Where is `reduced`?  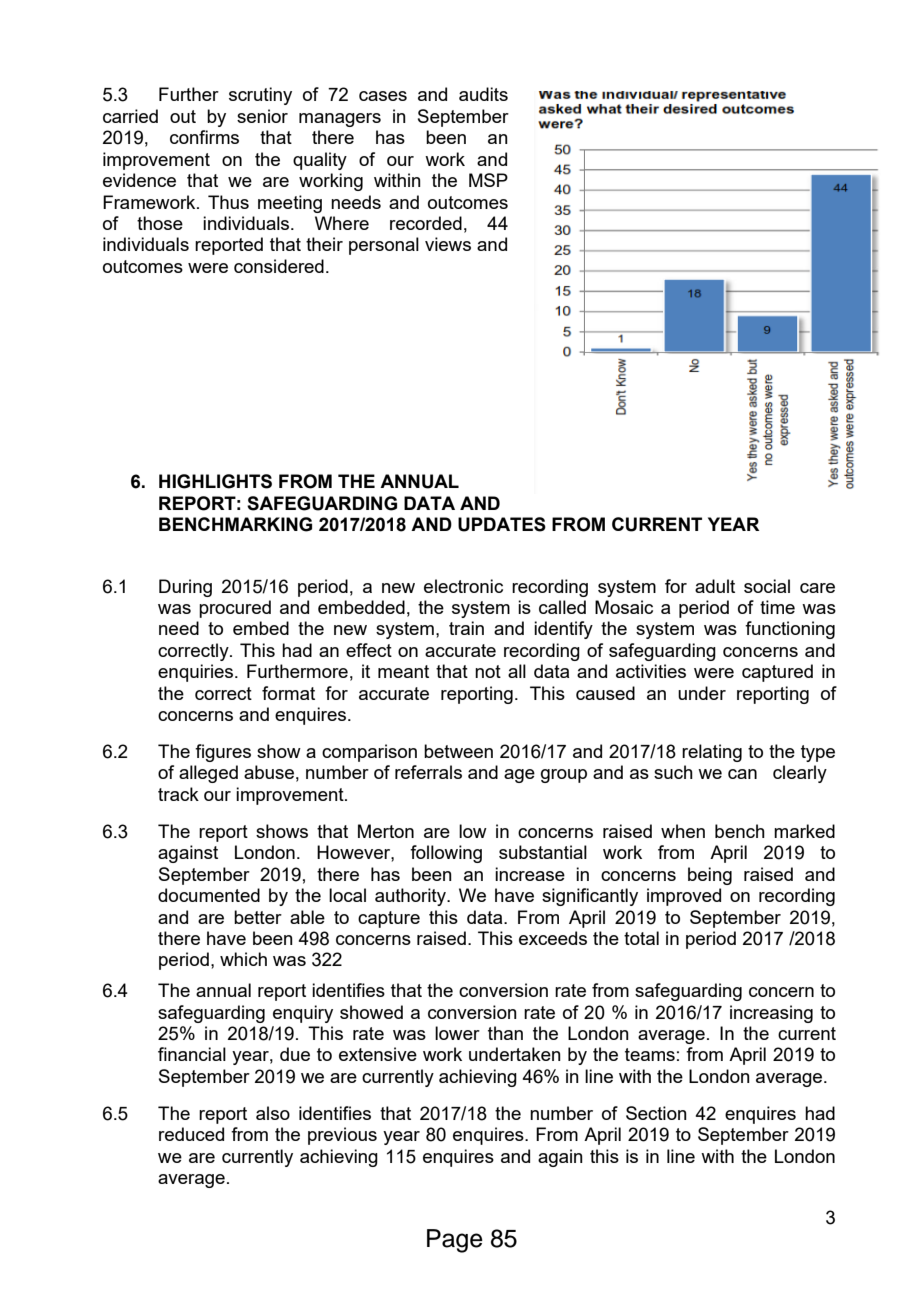 reduced is located at coordinates (191, 1134).
